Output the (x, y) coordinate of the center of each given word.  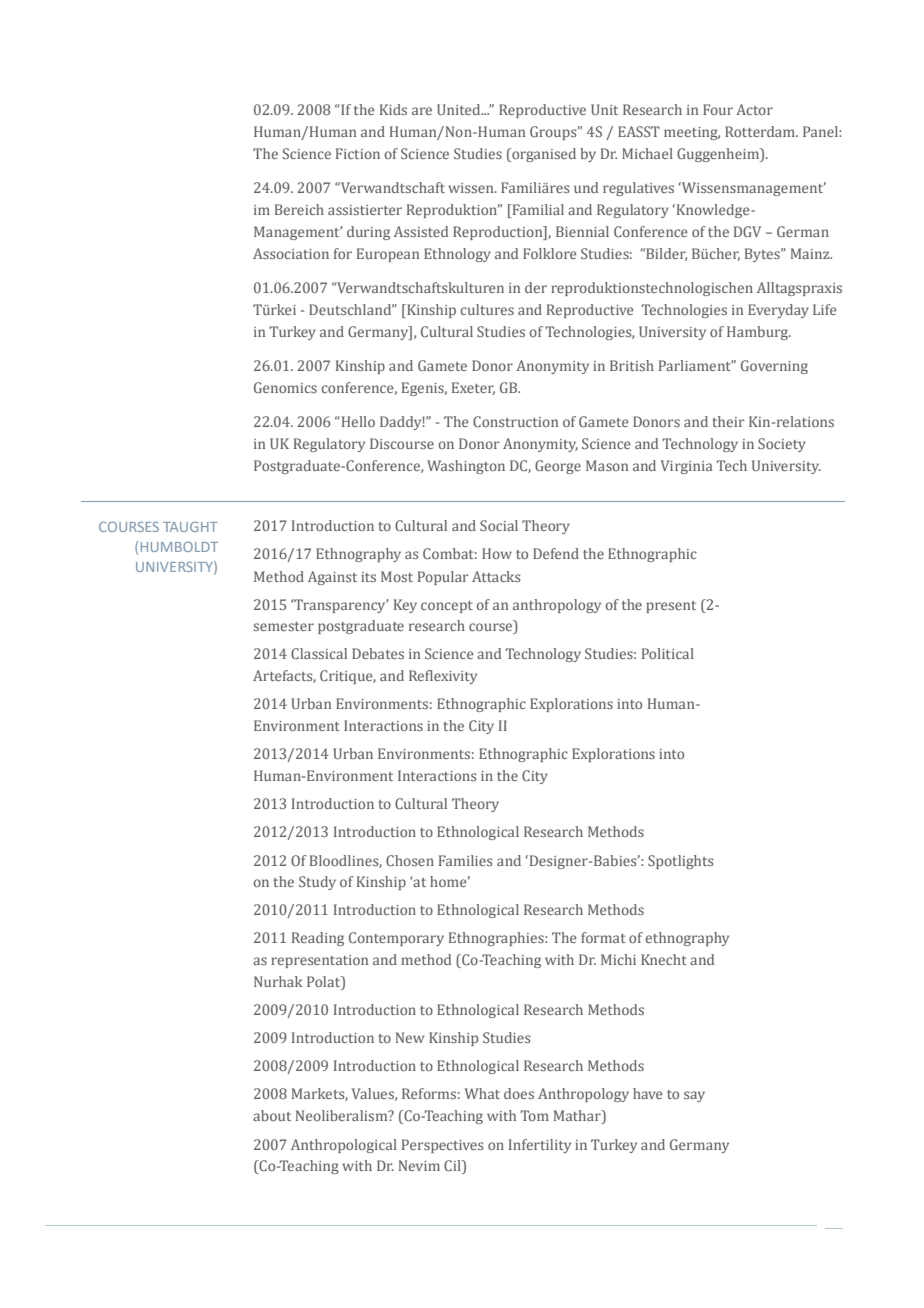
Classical (319, 653)
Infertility (540, 1146)
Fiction (358, 153)
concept (447, 607)
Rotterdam (761, 131)
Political (668, 653)
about (272, 1115)
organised (543, 155)
